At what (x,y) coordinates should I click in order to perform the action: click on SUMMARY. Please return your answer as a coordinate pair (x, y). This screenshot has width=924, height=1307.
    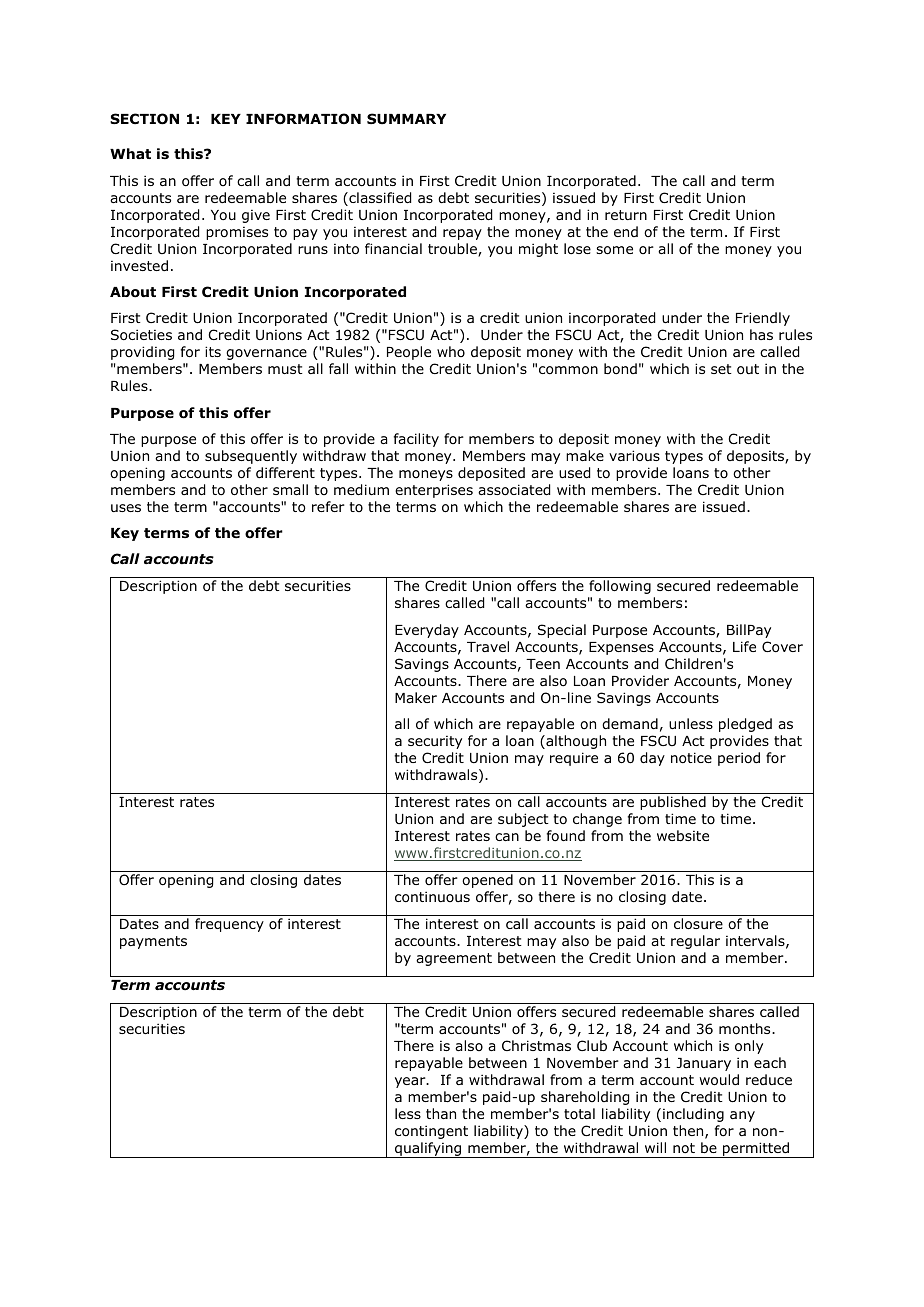
    Looking at the image, I should click on (406, 119).
